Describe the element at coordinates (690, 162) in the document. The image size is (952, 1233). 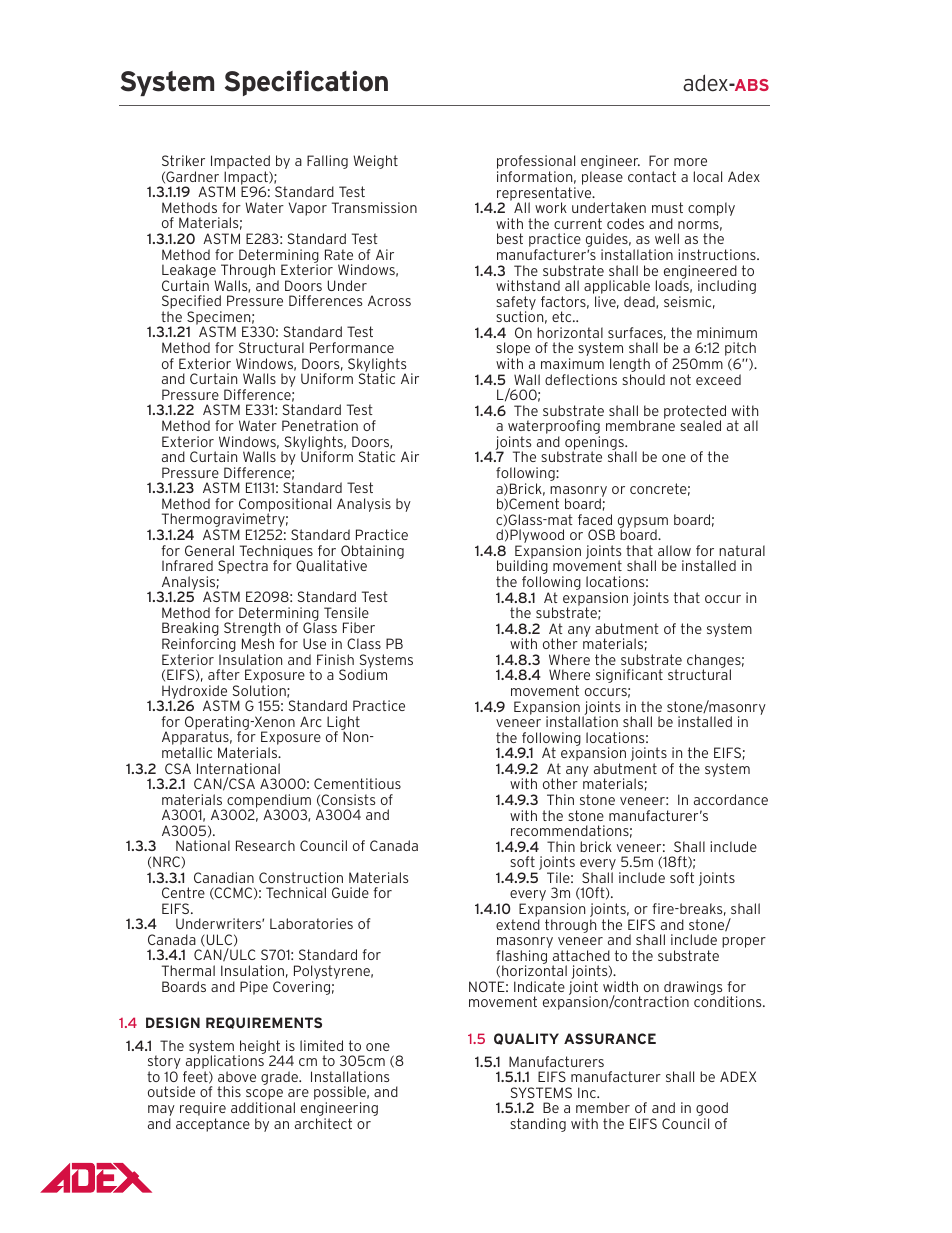
I see `more` at that location.
